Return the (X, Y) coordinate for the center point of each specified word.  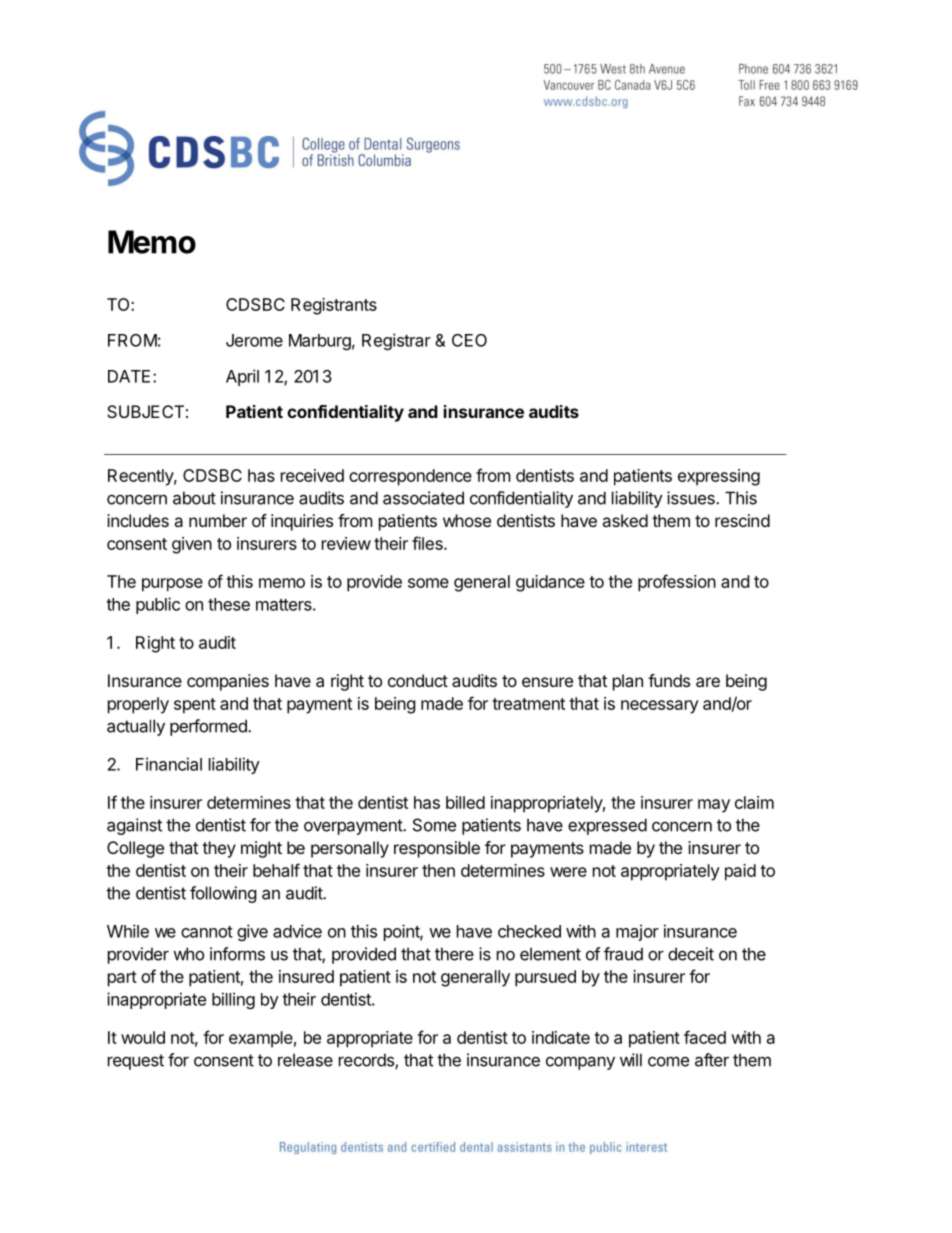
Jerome (254, 340)
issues (692, 498)
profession (677, 583)
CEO (469, 340)
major (637, 932)
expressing (719, 477)
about (194, 498)
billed (465, 802)
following (223, 894)
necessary (660, 707)
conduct (418, 680)
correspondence (410, 477)
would (143, 1037)
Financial (169, 764)
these (229, 604)
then (438, 870)
